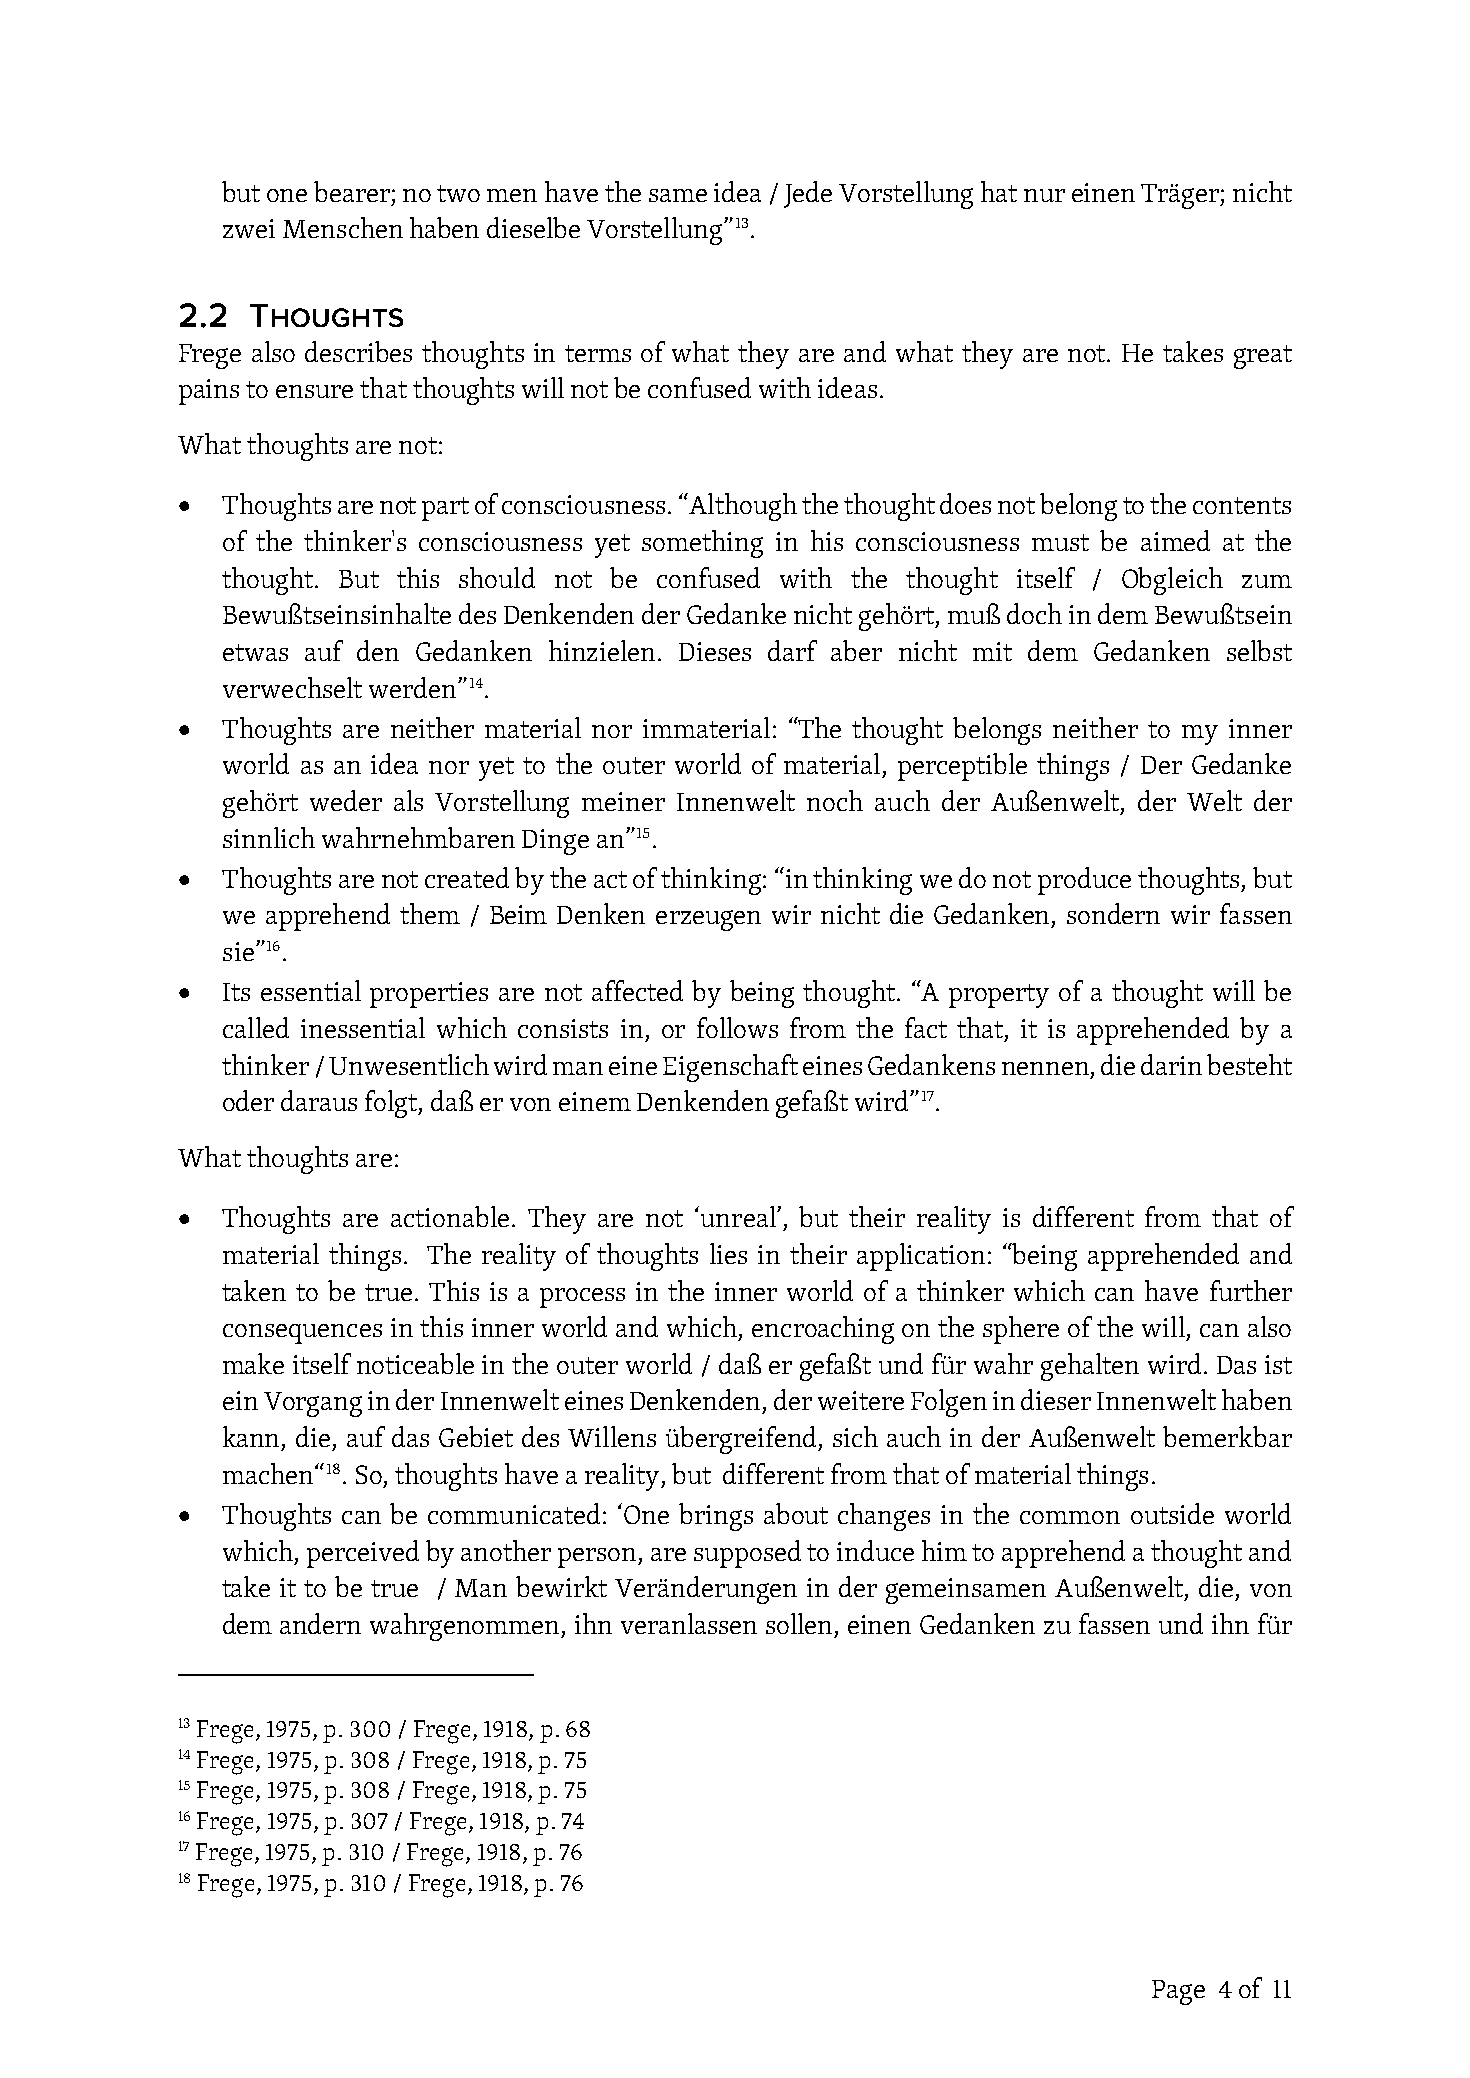 The height and width of the screenshot is (2078, 1470). Describe the element at coordinates (598, 353) in the screenshot. I see `terms` at that location.
